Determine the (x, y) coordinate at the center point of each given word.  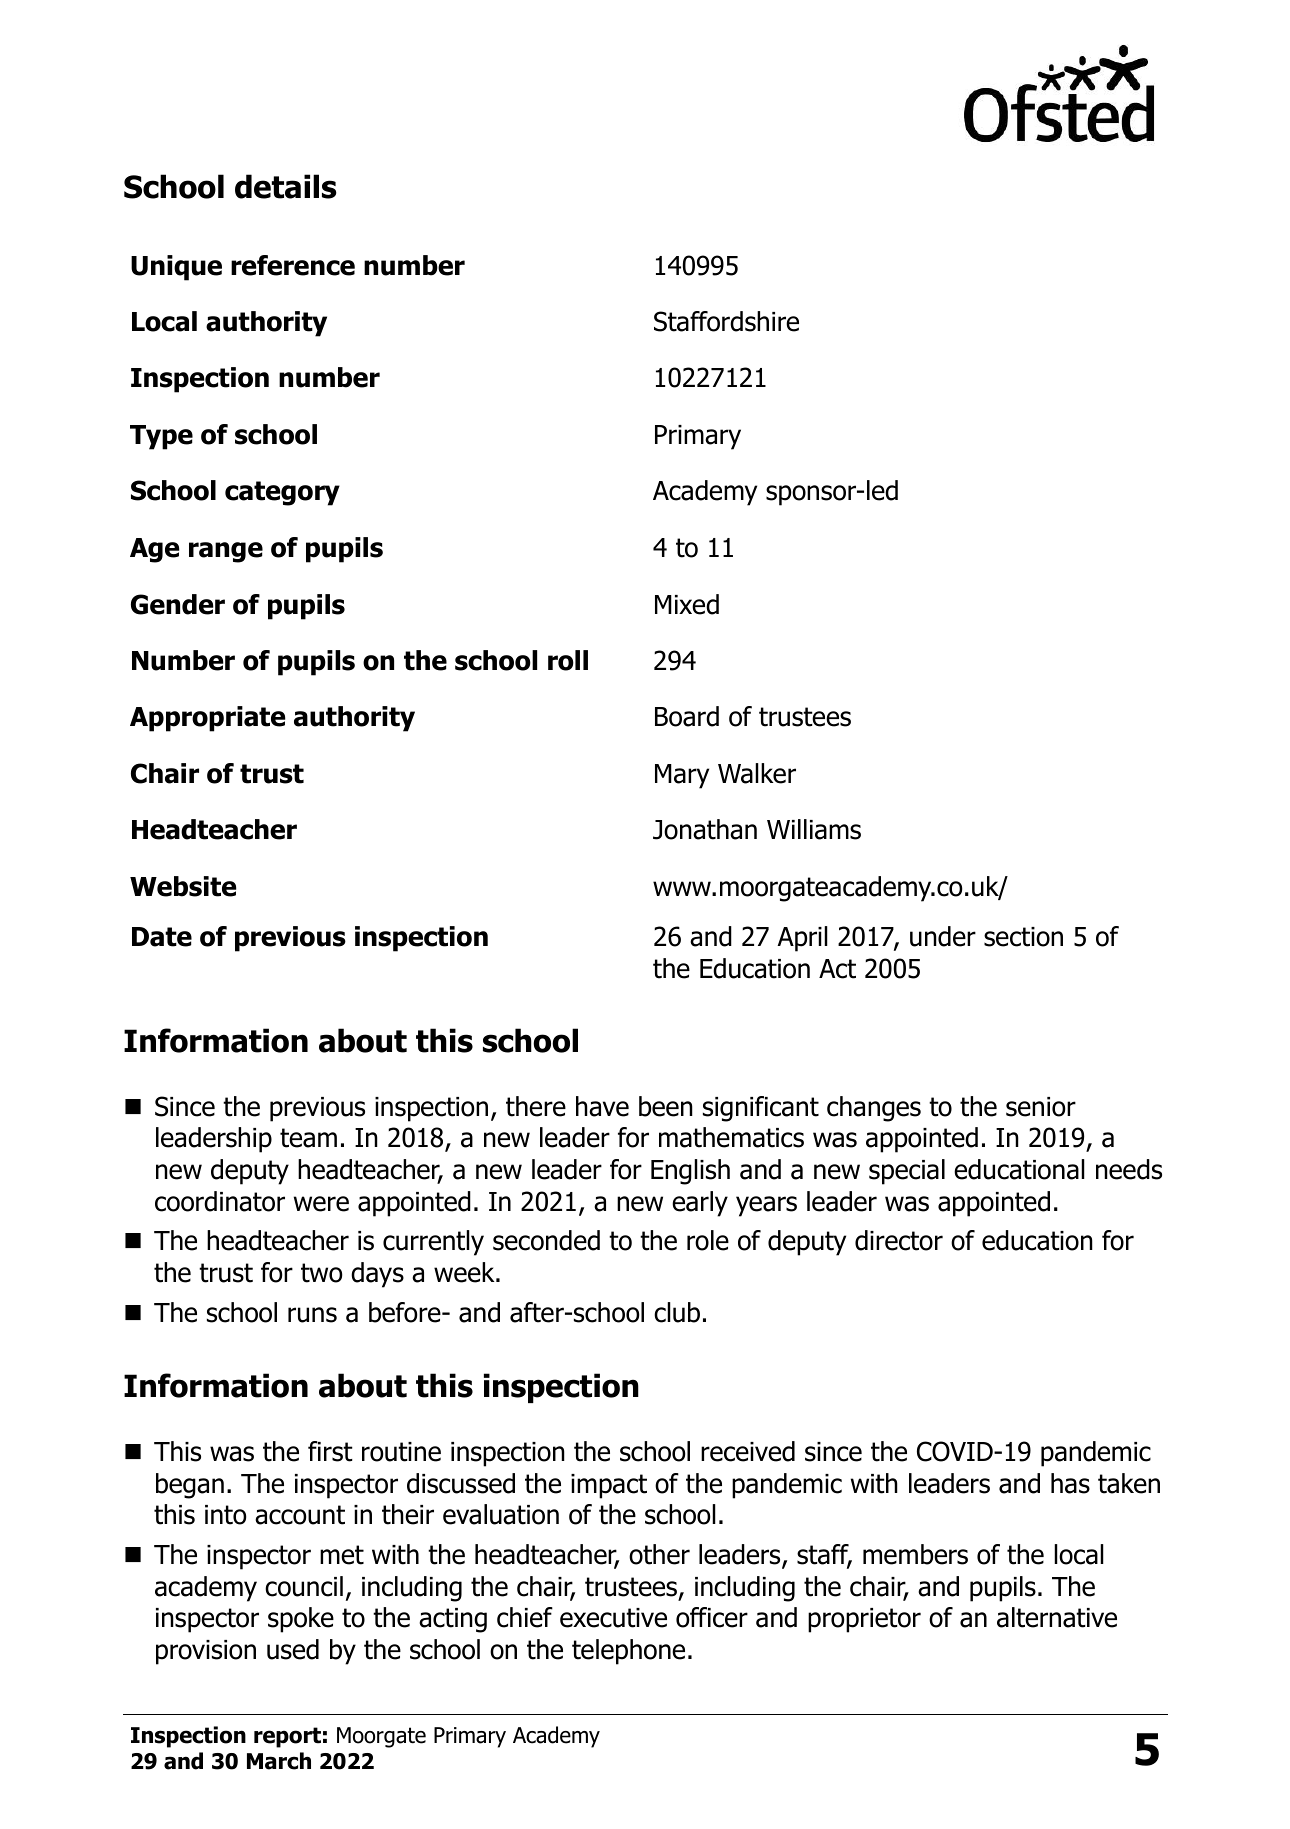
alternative (1057, 1617)
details (286, 186)
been (666, 1106)
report (287, 1737)
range (226, 552)
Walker (757, 773)
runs (312, 1315)
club (677, 1312)
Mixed (687, 604)
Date (162, 937)
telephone (628, 1652)
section (1023, 937)
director (899, 1240)
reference (293, 265)
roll (568, 660)
